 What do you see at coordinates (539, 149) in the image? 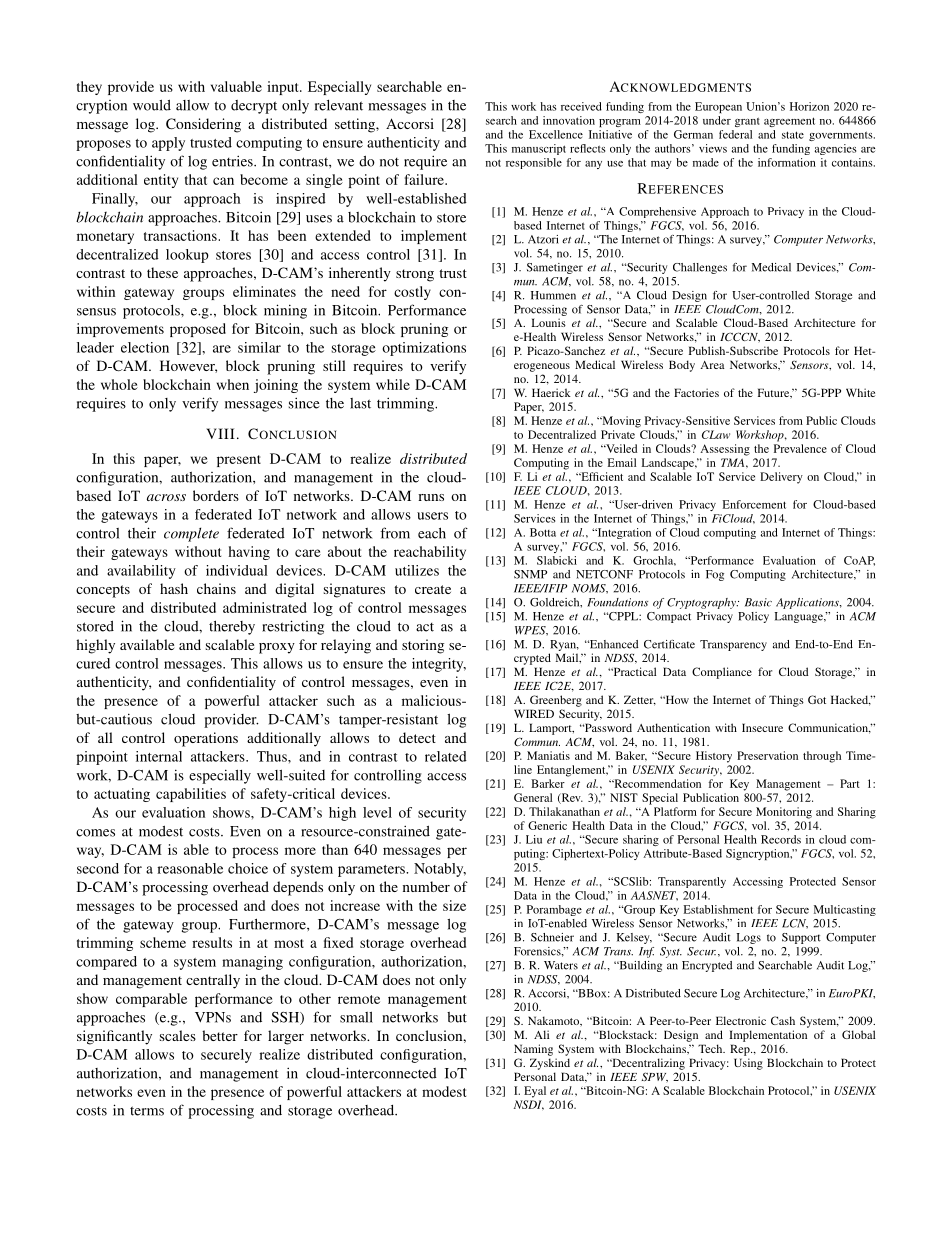
I see `manuscript` at bounding box center [539, 149].
